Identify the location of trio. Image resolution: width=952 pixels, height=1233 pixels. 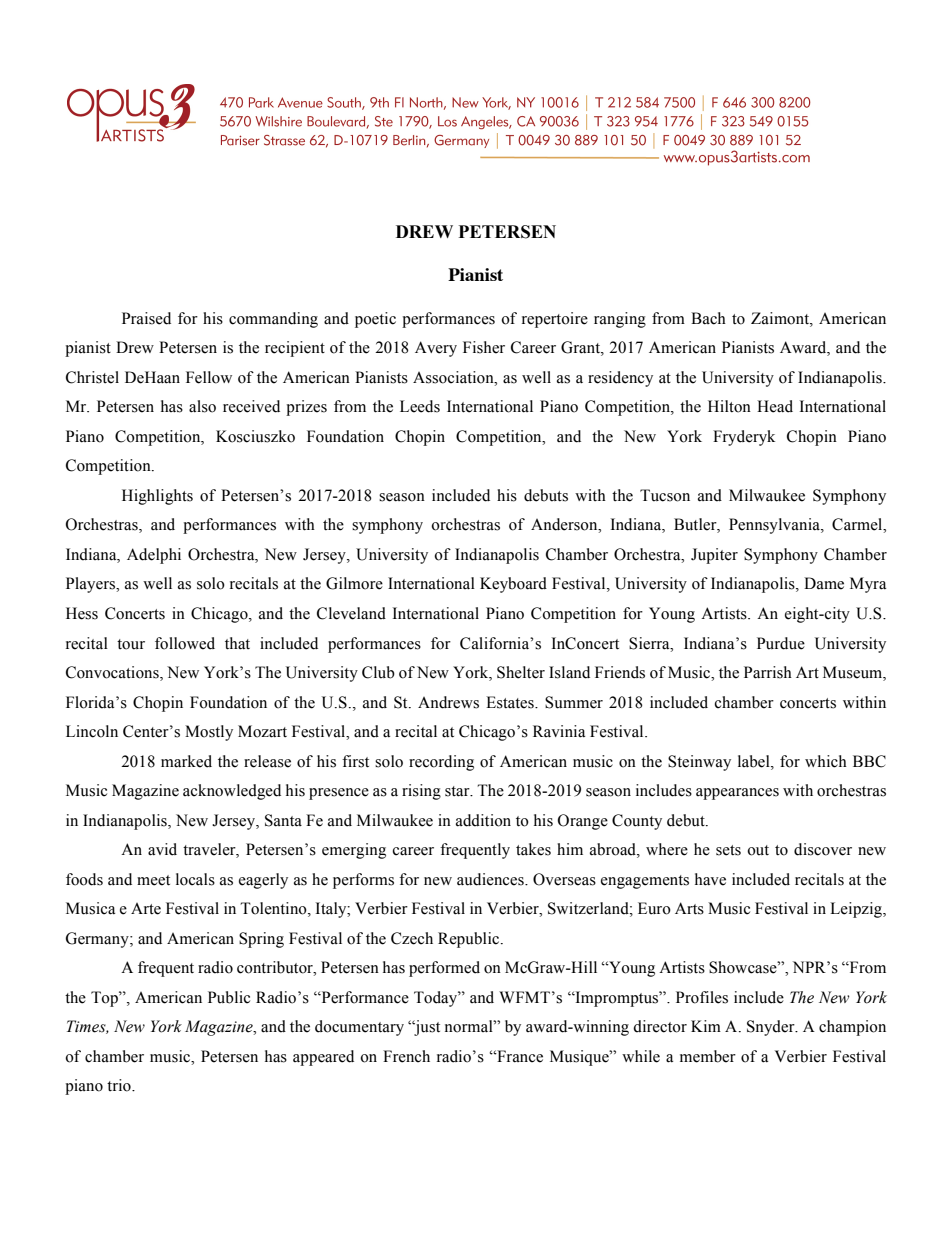
(120, 1085).
